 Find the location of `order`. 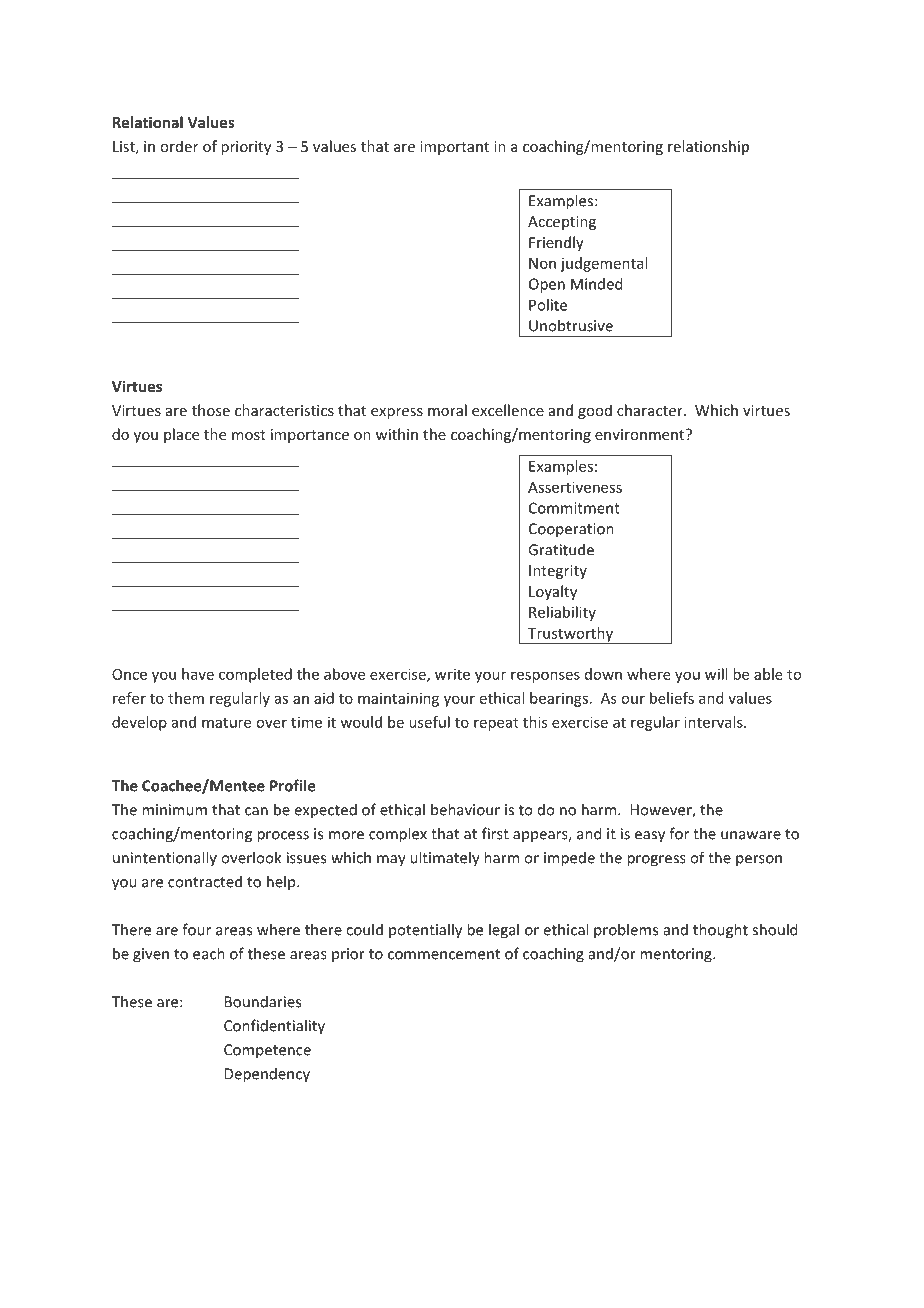

order is located at coordinates (179, 146).
